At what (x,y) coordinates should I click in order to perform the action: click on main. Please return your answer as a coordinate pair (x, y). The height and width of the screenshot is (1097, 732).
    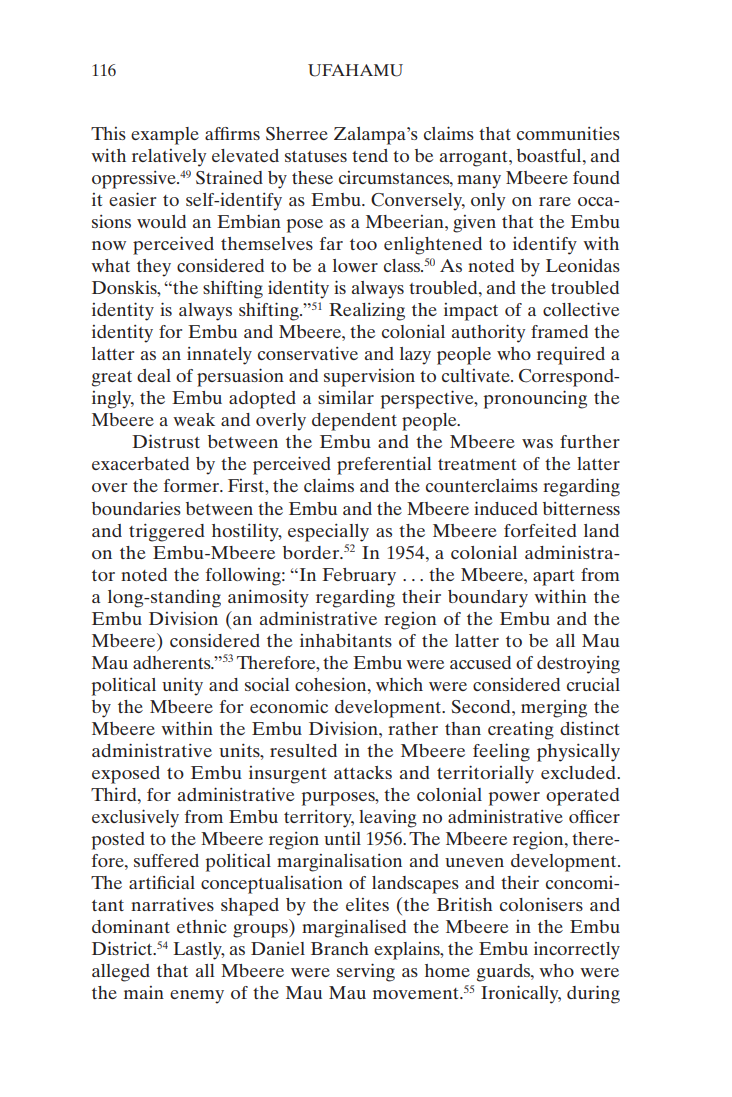
    Looking at the image, I should click on (144, 992).
